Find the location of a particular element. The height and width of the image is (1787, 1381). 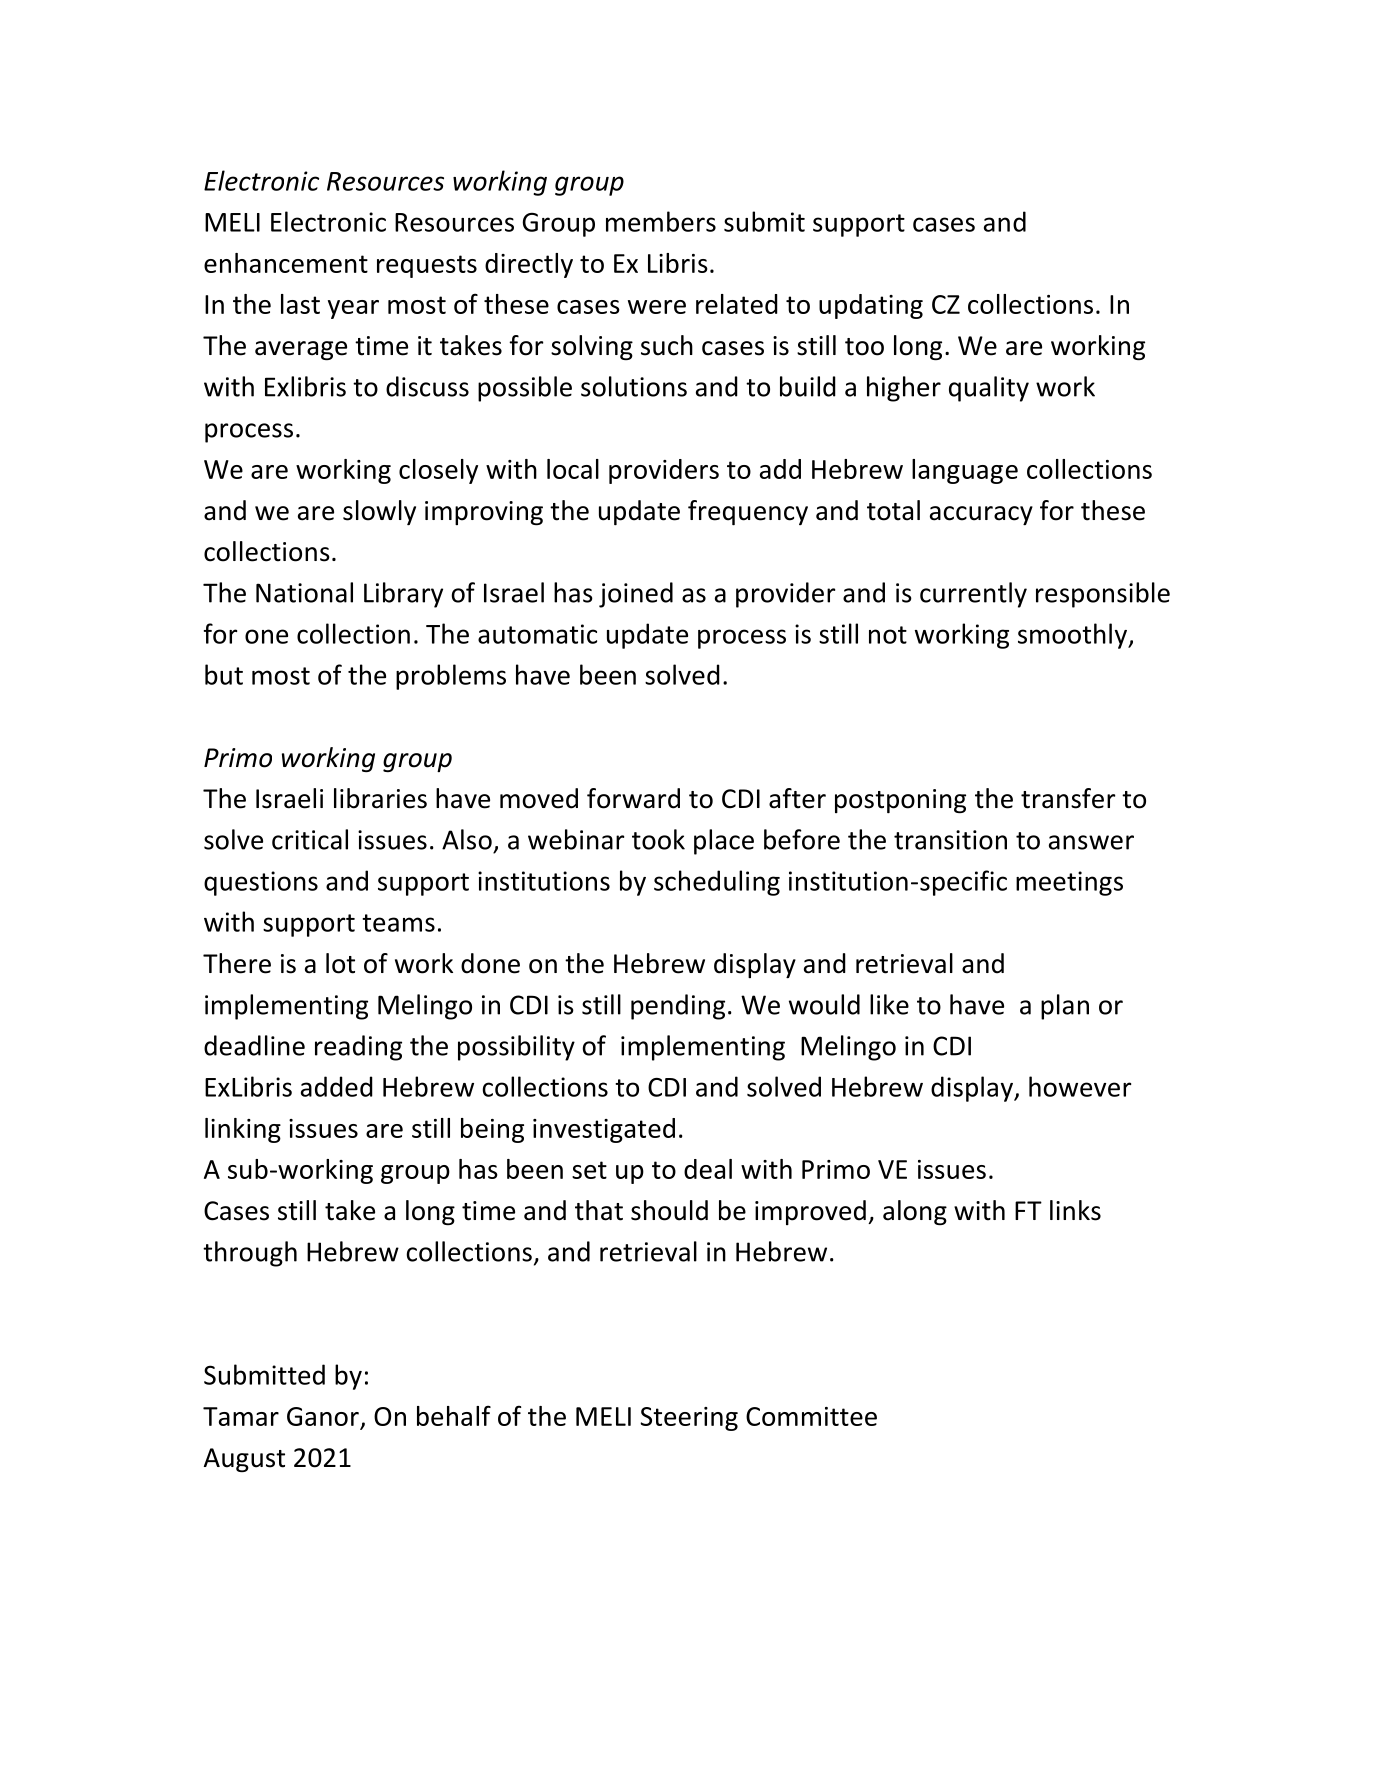

accuracy is located at coordinates (981, 515).
